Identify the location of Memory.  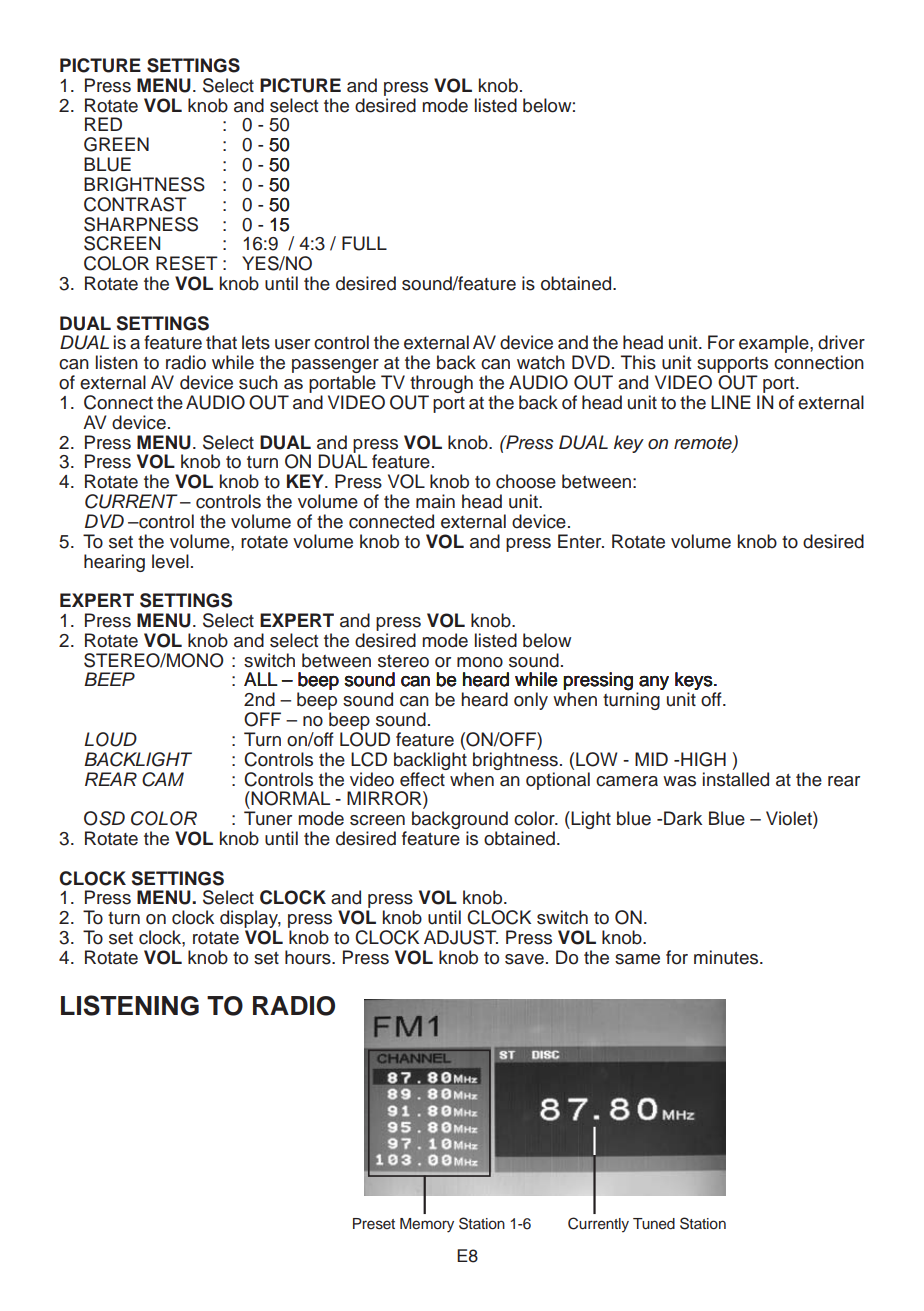
(427, 1225).
